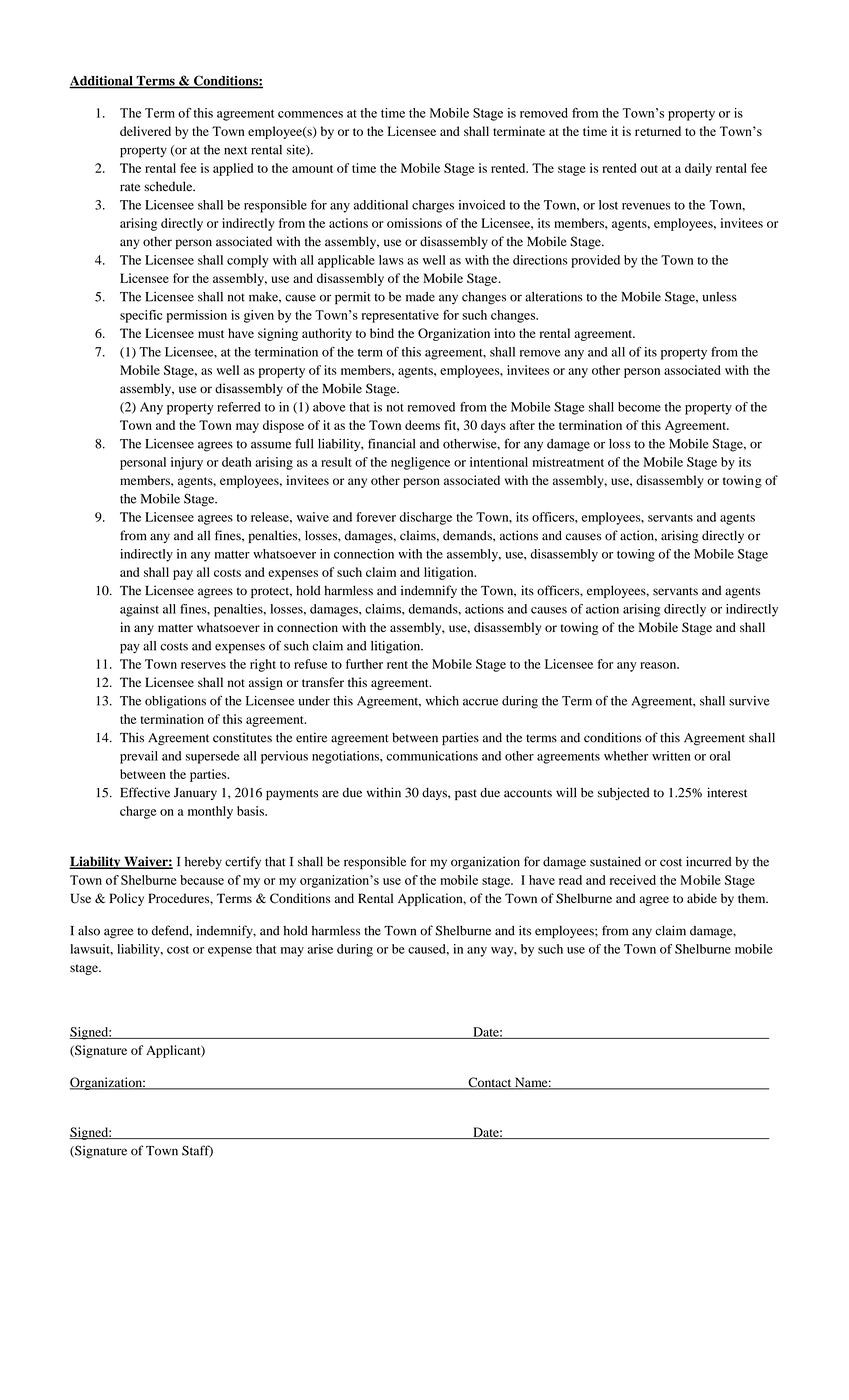  What do you see at coordinates (139, 610) in the screenshot?
I see `against` at bounding box center [139, 610].
